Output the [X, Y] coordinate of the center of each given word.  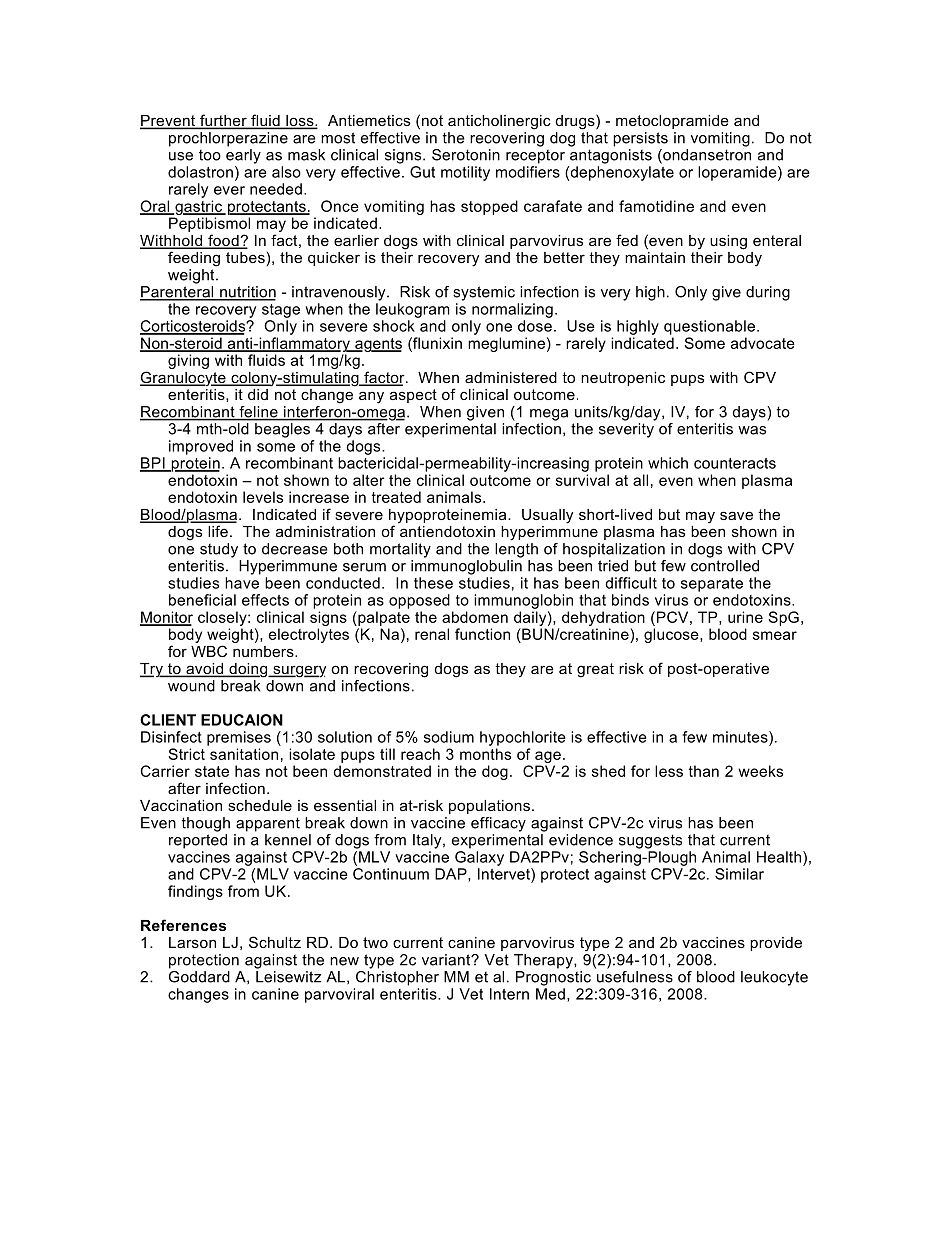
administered [511, 377]
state [212, 771]
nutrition [247, 293]
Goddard [199, 977]
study [219, 550]
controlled [725, 566]
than [704, 771]
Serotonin [466, 155]
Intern [509, 994]
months [485, 754]
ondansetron [706, 156]
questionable [711, 327]
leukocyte [774, 978]
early [243, 156]
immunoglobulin [466, 567]
